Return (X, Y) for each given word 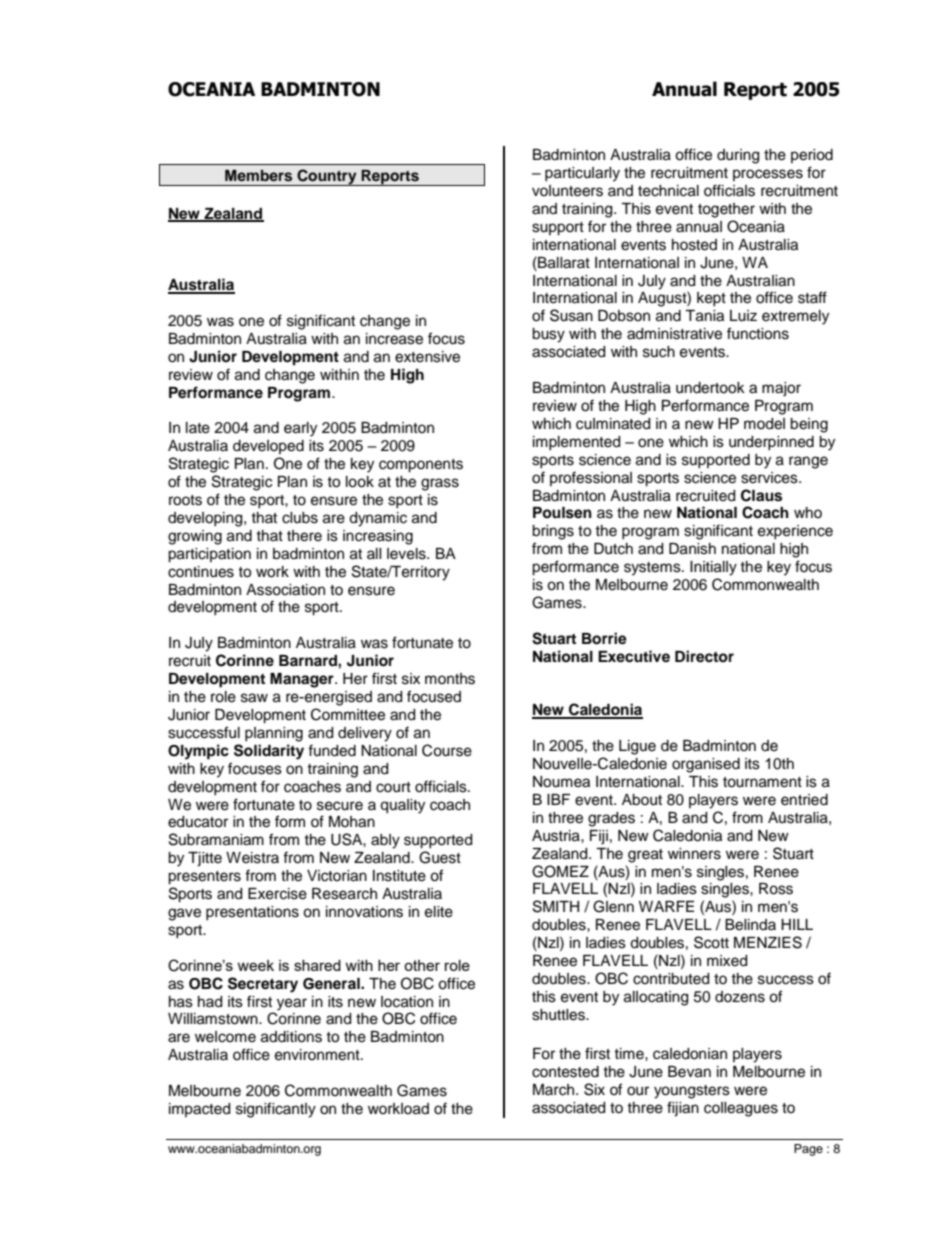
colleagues (741, 1109)
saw (254, 698)
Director (704, 656)
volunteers (567, 191)
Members (258, 176)
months (450, 679)
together (726, 210)
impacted (199, 1110)
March (555, 1090)
